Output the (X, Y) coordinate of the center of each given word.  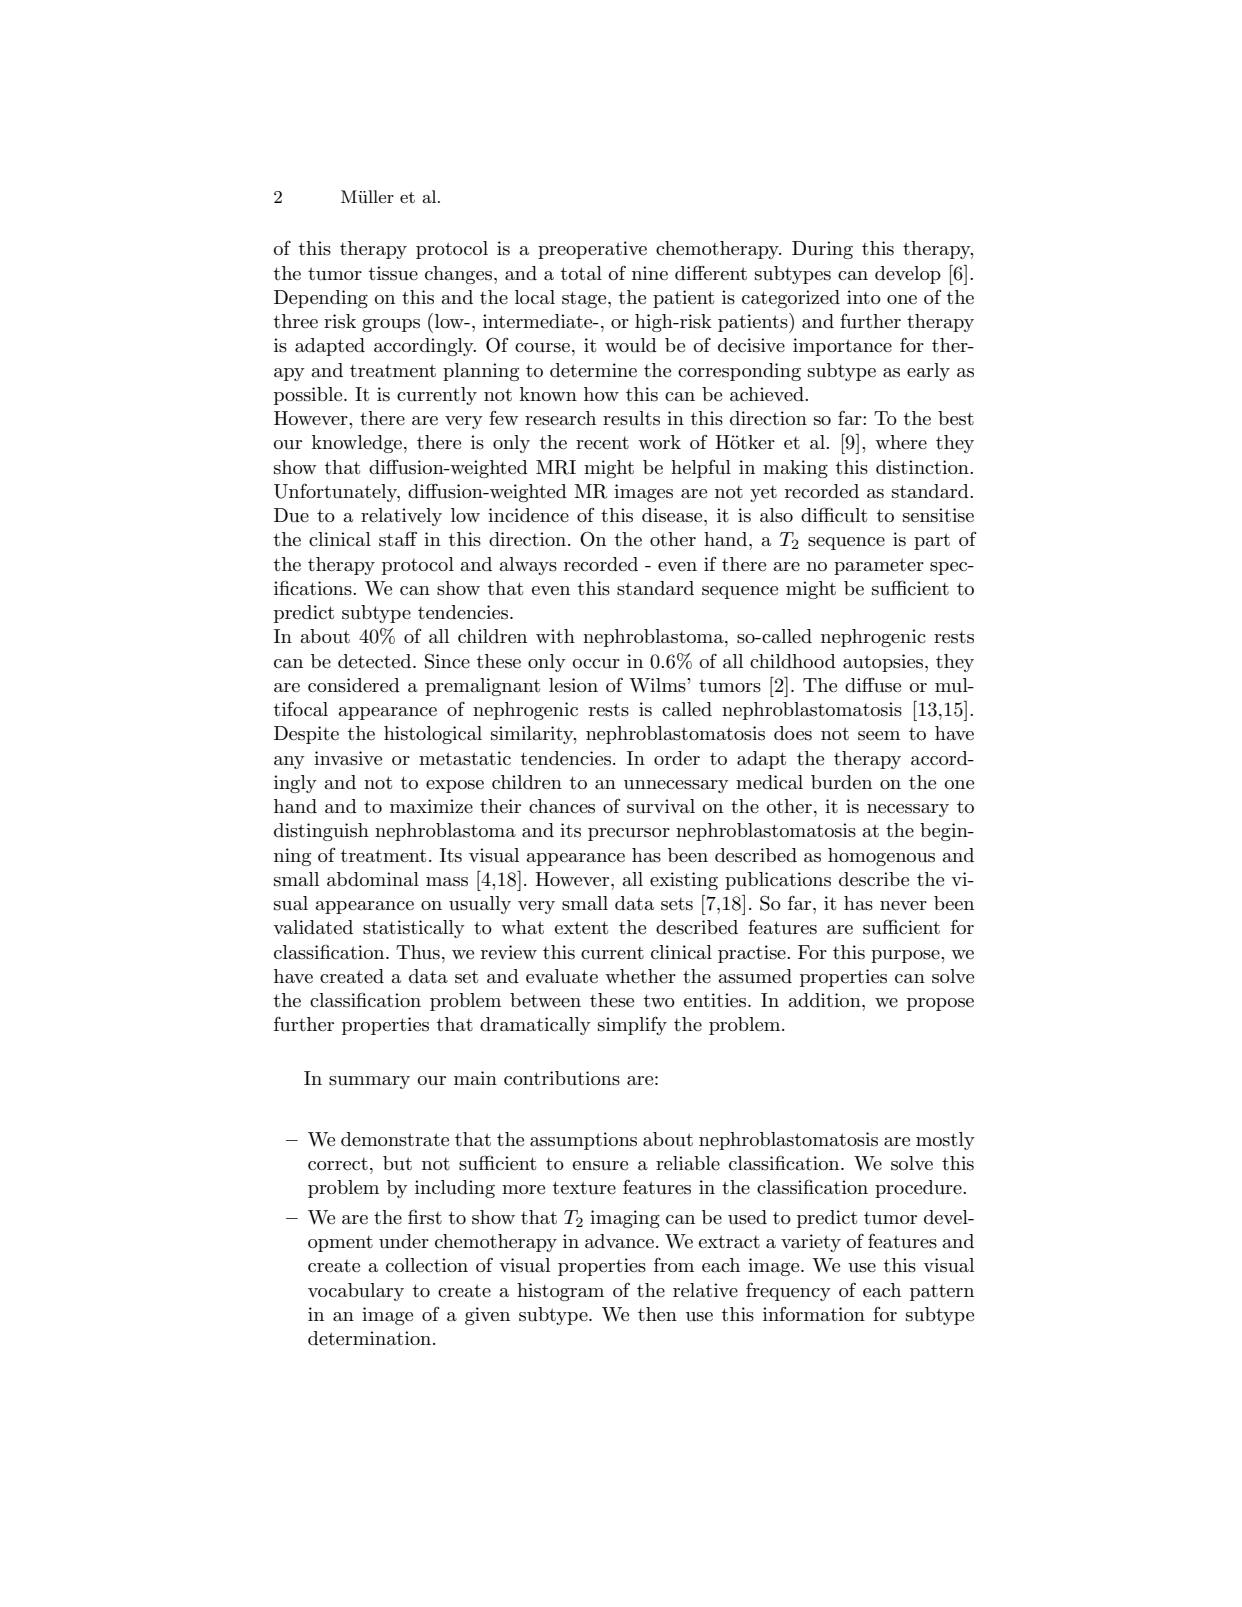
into (864, 297)
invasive (348, 758)
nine (650, 273)
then (657, 1314)
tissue (393, 273)
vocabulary (356, 1292)
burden (841, 782)
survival (661, 806)
